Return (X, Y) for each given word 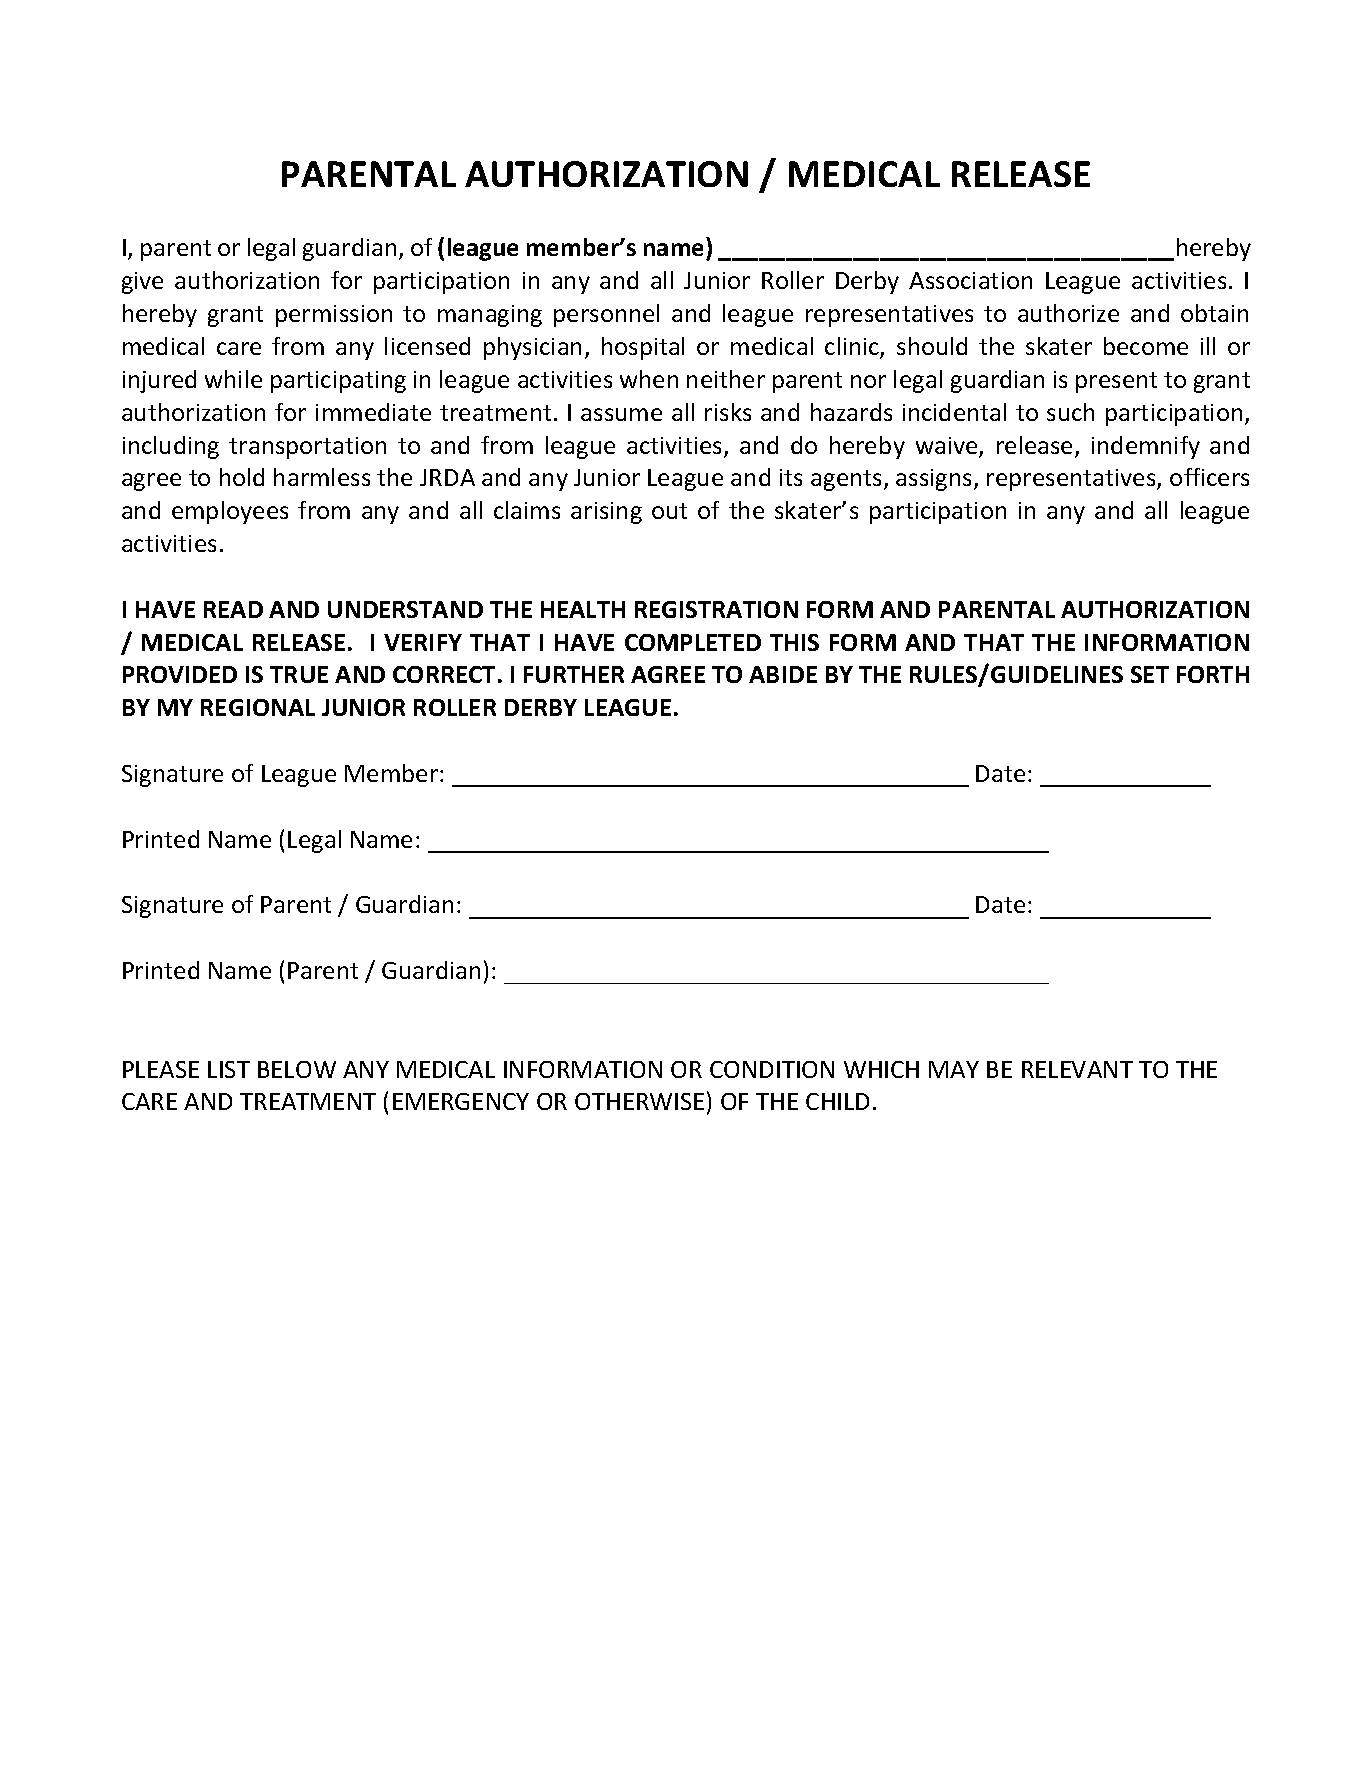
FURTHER (574, 674)
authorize (1068, 313)
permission (334, 316)
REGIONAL (258, 707)
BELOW (297, 1069)
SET (1150, 674)
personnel (606, 315)
